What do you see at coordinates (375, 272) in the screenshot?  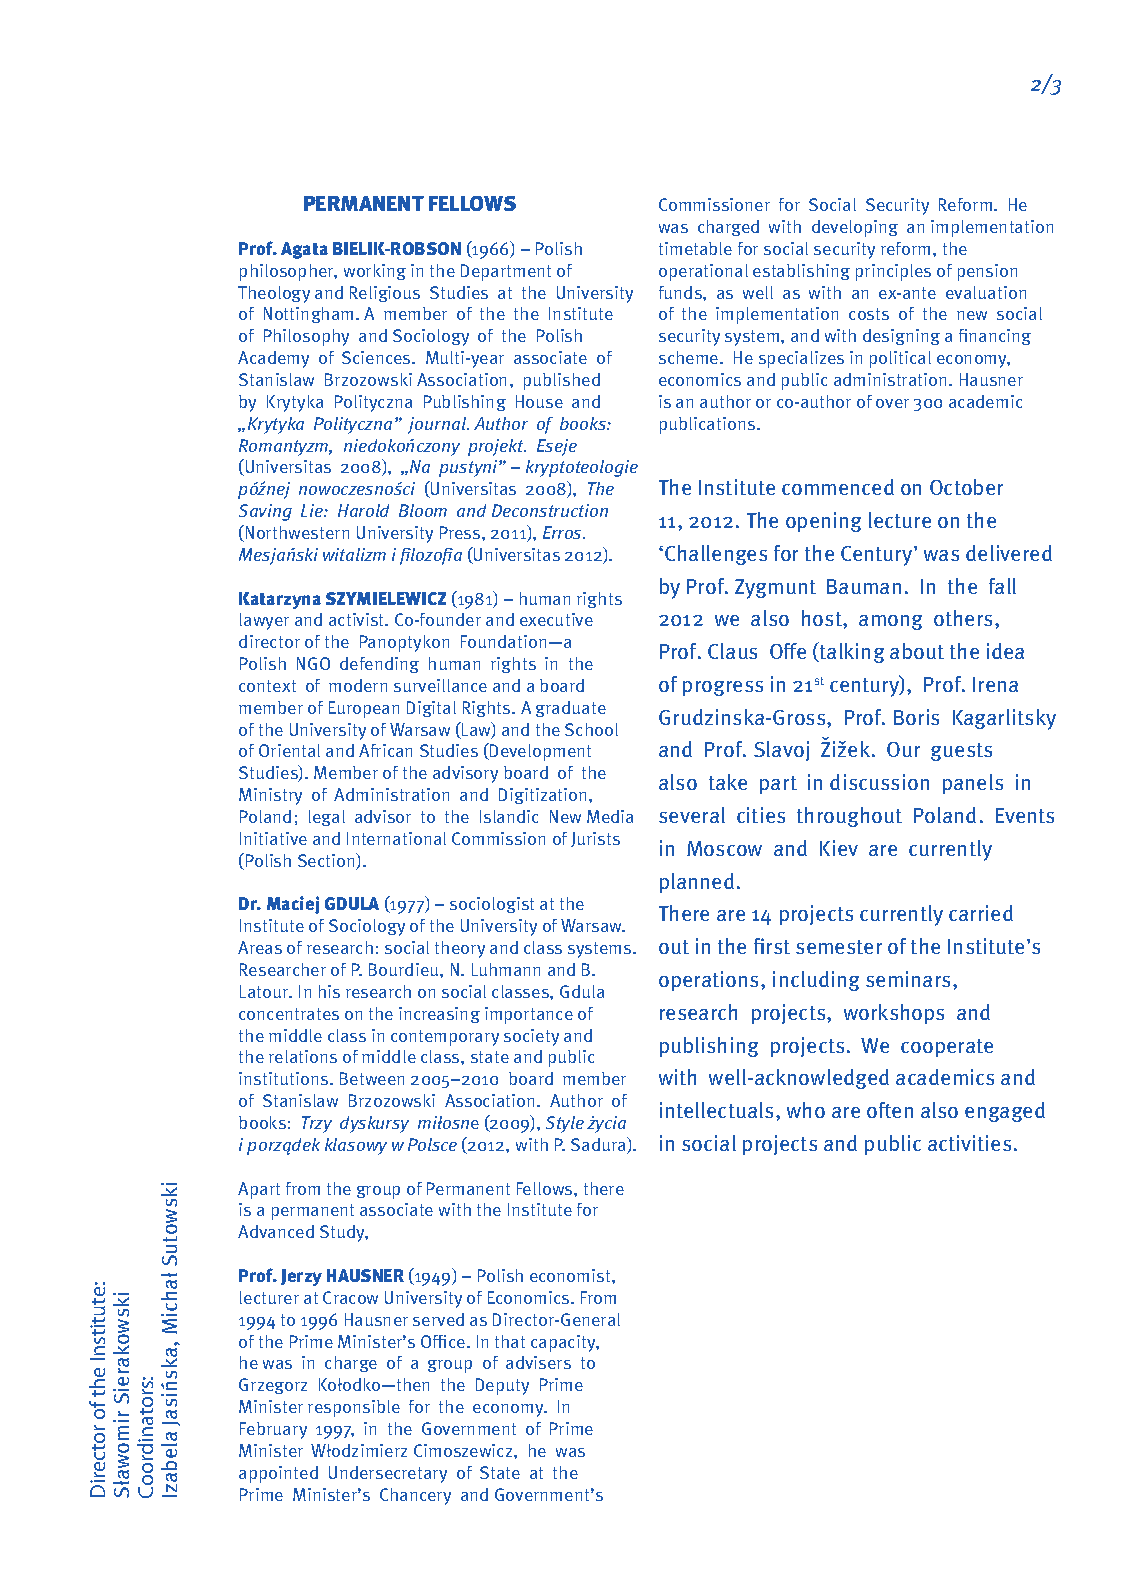 I see `working` at bounding box center [375, 272].
